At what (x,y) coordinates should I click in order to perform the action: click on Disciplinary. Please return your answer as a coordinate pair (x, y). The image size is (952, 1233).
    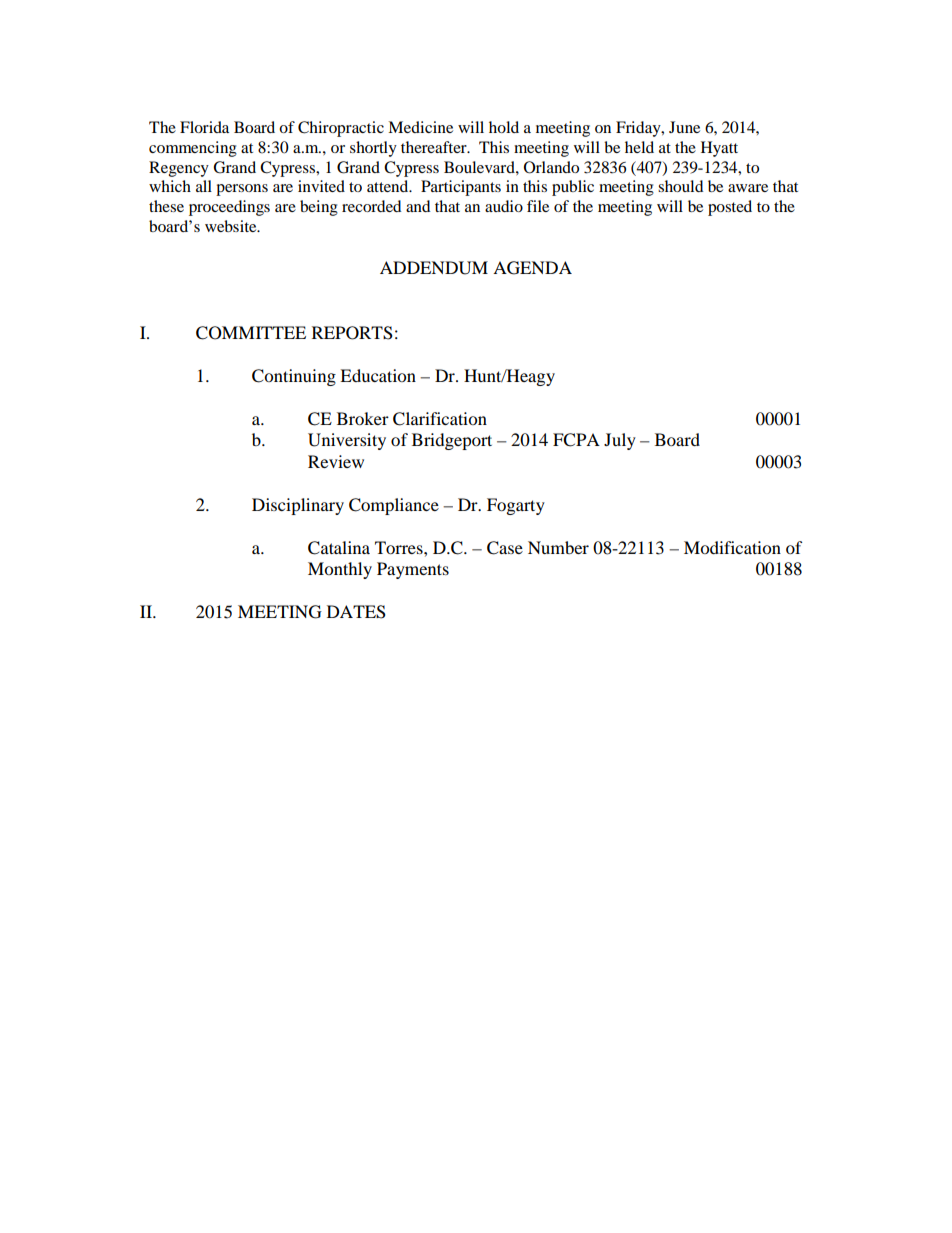
    Looking at the image, I should click on (298, 506).
